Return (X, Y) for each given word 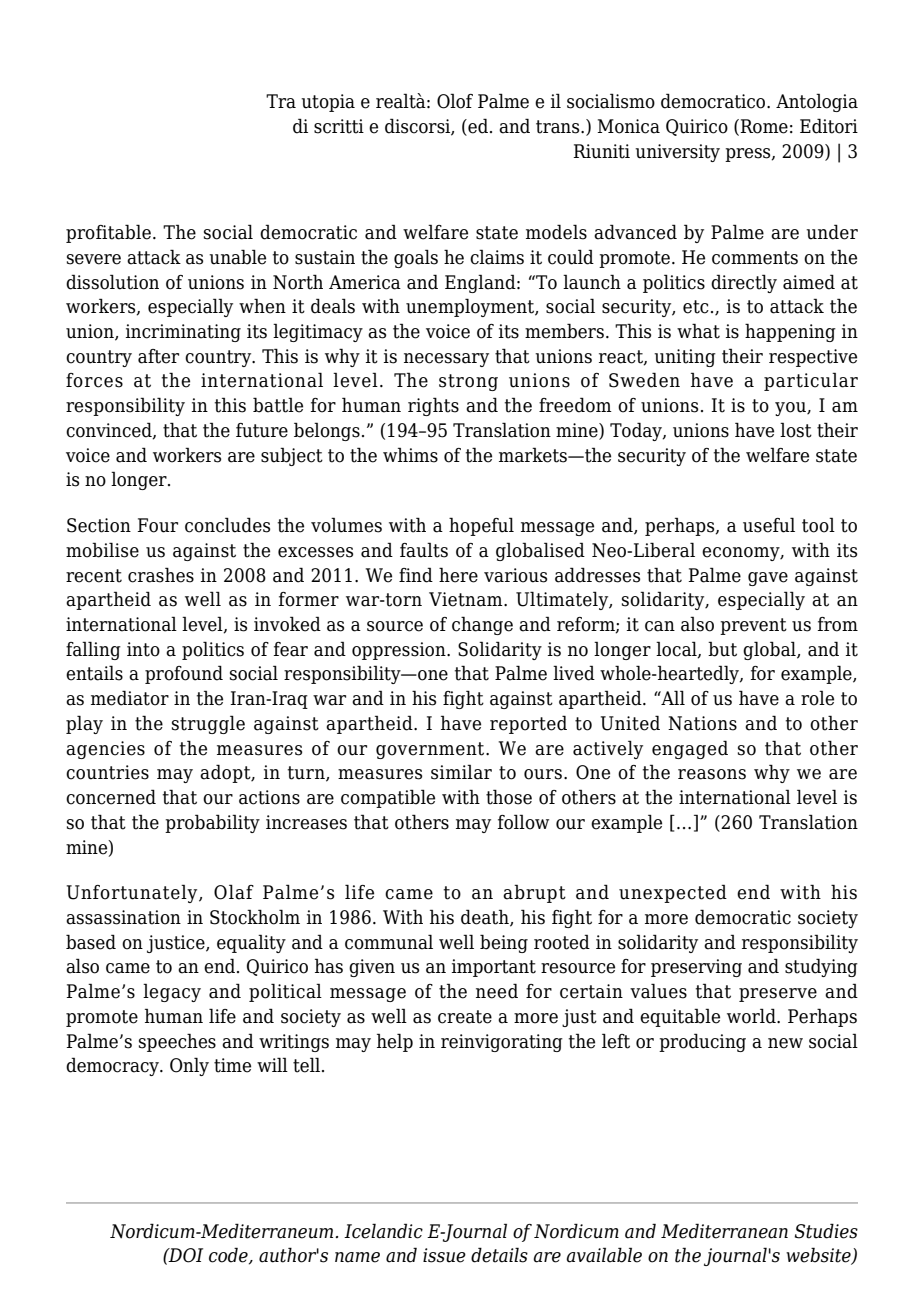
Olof (455, 101)
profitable (108, 233)
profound (184, 674)
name (357, 1257)
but (722, 649)
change (482, 625)
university (677, 153)
